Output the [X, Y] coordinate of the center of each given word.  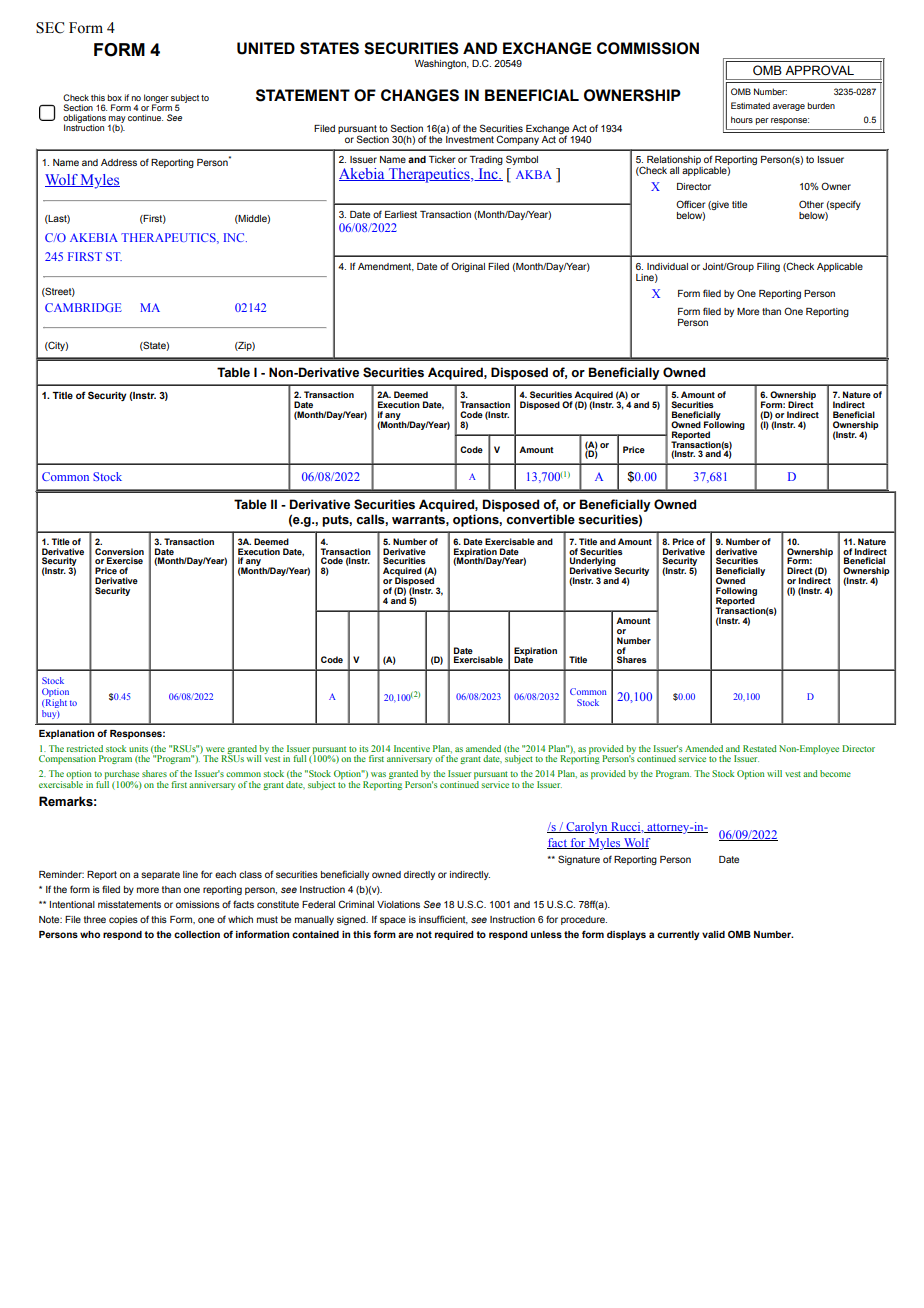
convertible [540, 519]
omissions [198, 904]
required [454, 935]
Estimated [750, 105]
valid [713, 934]
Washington [441, 64]
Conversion [119, 551]
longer [156, 99]
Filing [768, 267]
